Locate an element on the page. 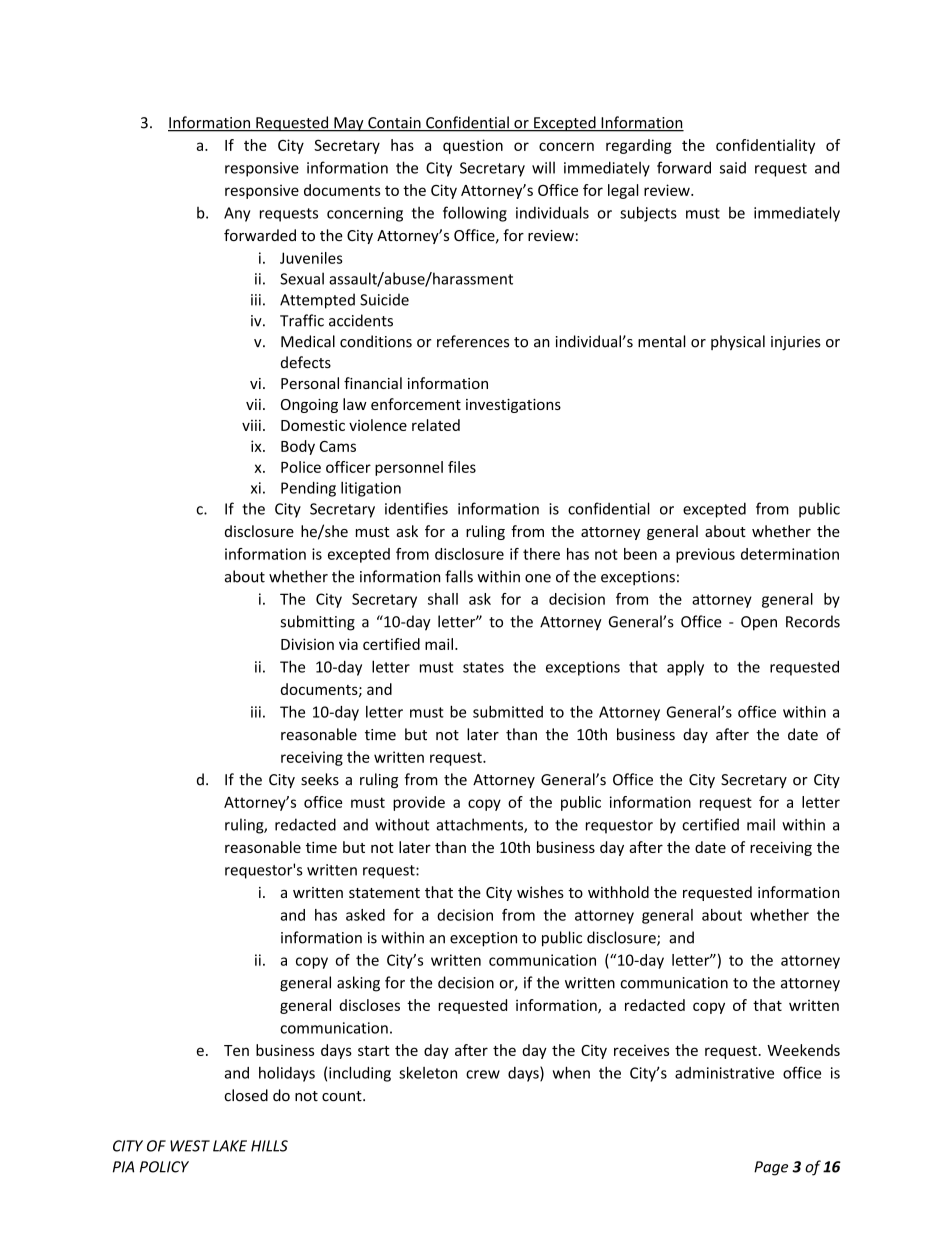 This image has height=1233, width=952. said is located at coordinates (733, 168).
